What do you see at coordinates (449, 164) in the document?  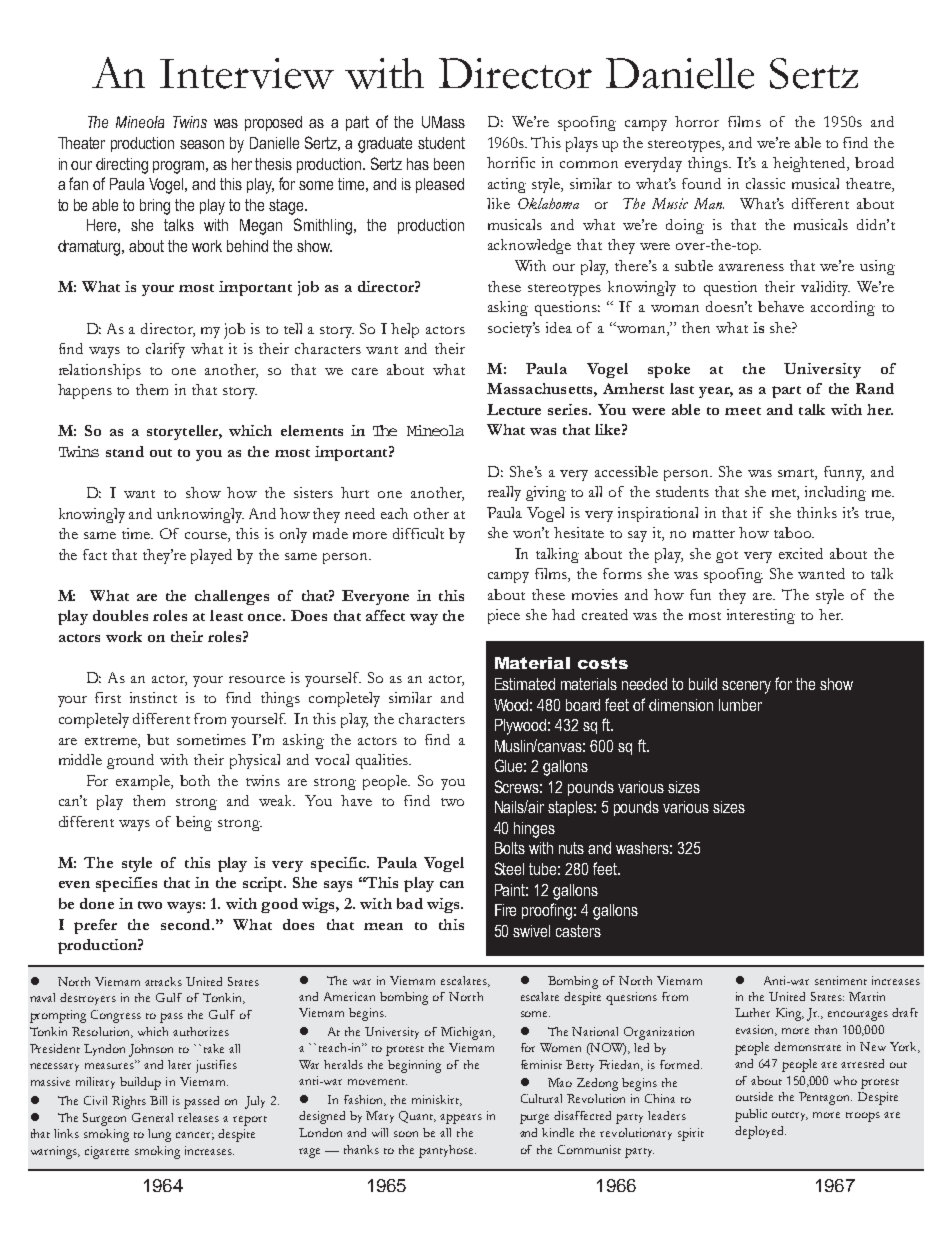 I see `been` at bounding box center [449, 164].
